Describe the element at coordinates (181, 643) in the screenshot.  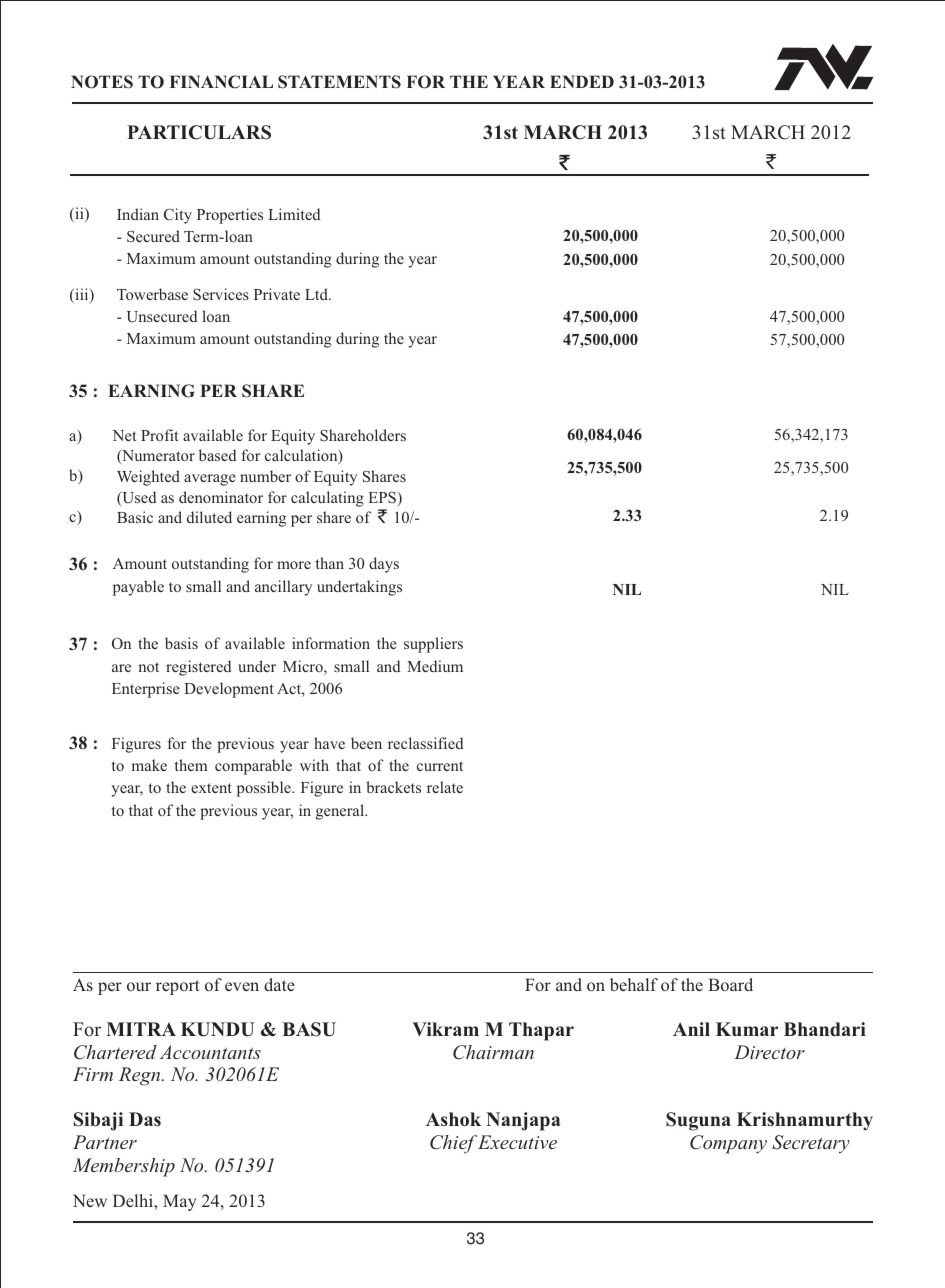
I see `basis` at that location.
